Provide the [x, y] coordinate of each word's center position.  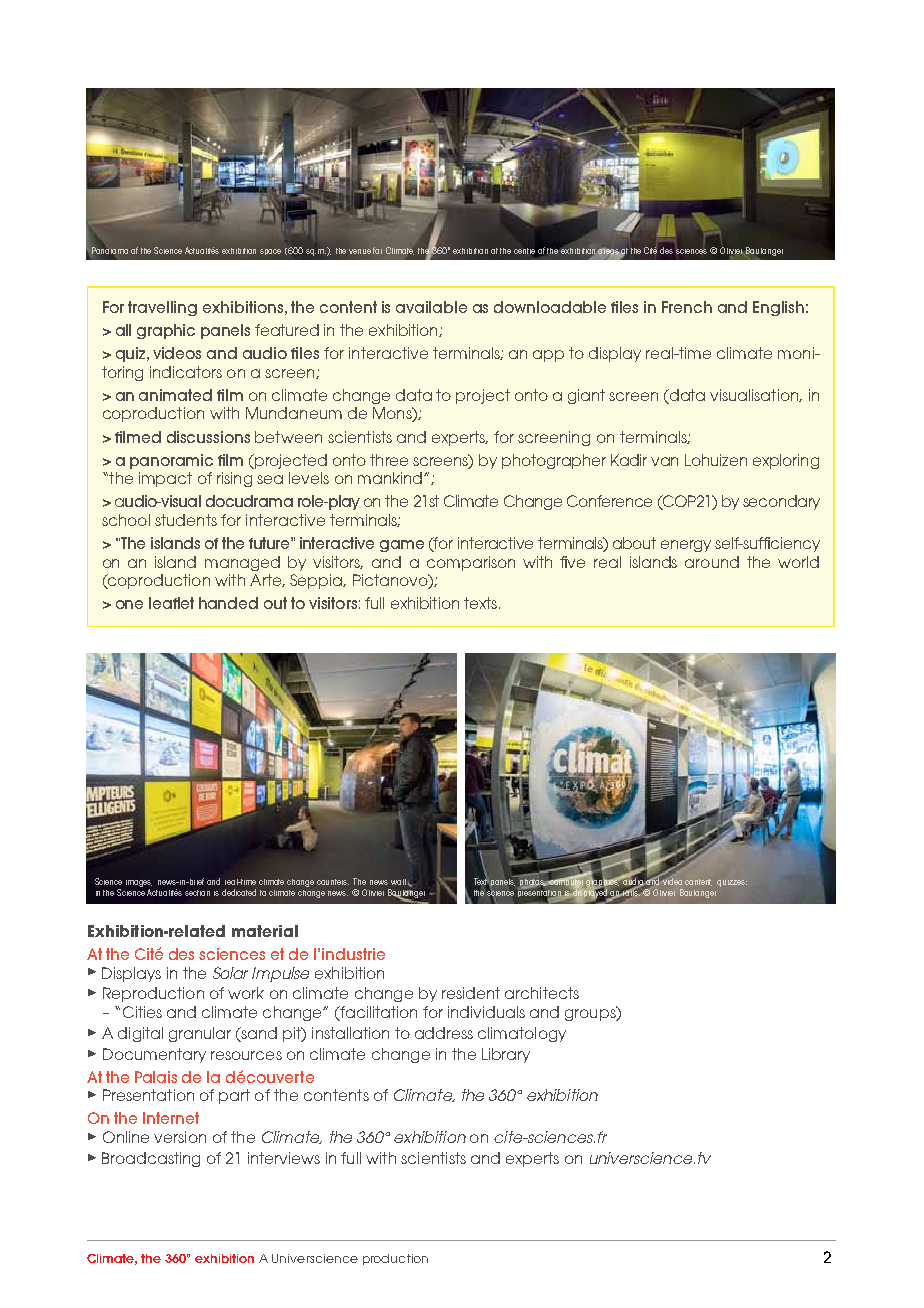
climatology [522, 1034]
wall [398, 882]
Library [506, 1055]
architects [542, 993]
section [197, 893]
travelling [162, 308]
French [687, 307]
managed [242, 563]
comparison [471, 563]
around [712, 562]
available [431, 307]
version [180, 1137]
